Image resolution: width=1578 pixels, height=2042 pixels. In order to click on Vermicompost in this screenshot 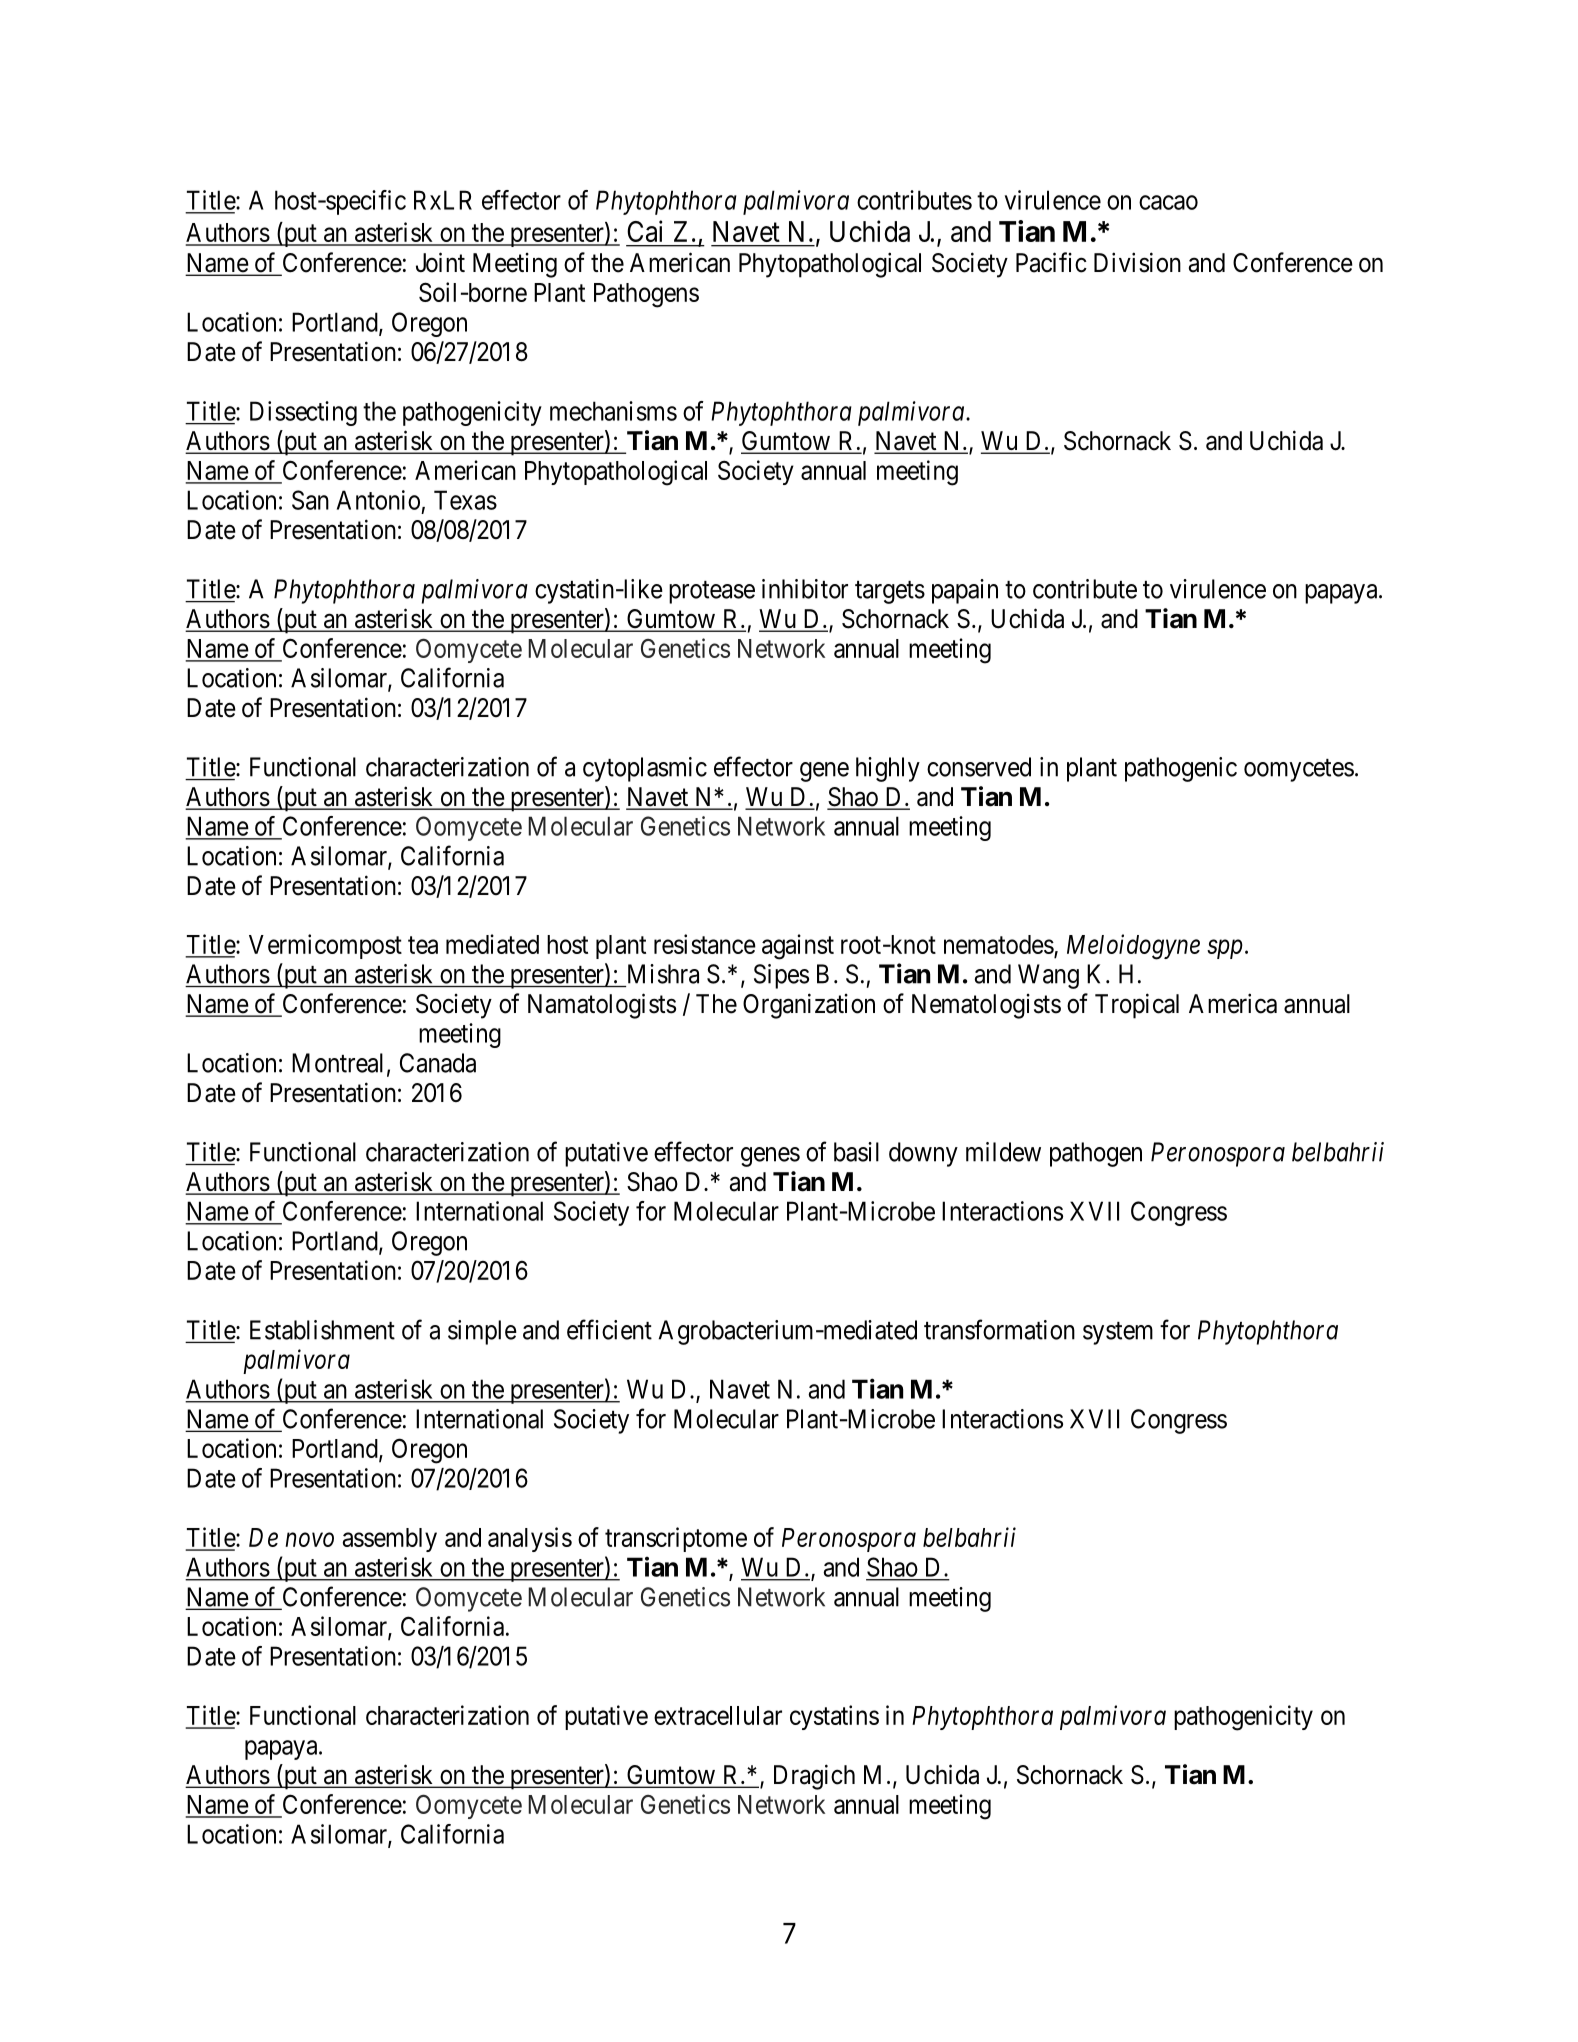, I will do `click(325, 946)`.
